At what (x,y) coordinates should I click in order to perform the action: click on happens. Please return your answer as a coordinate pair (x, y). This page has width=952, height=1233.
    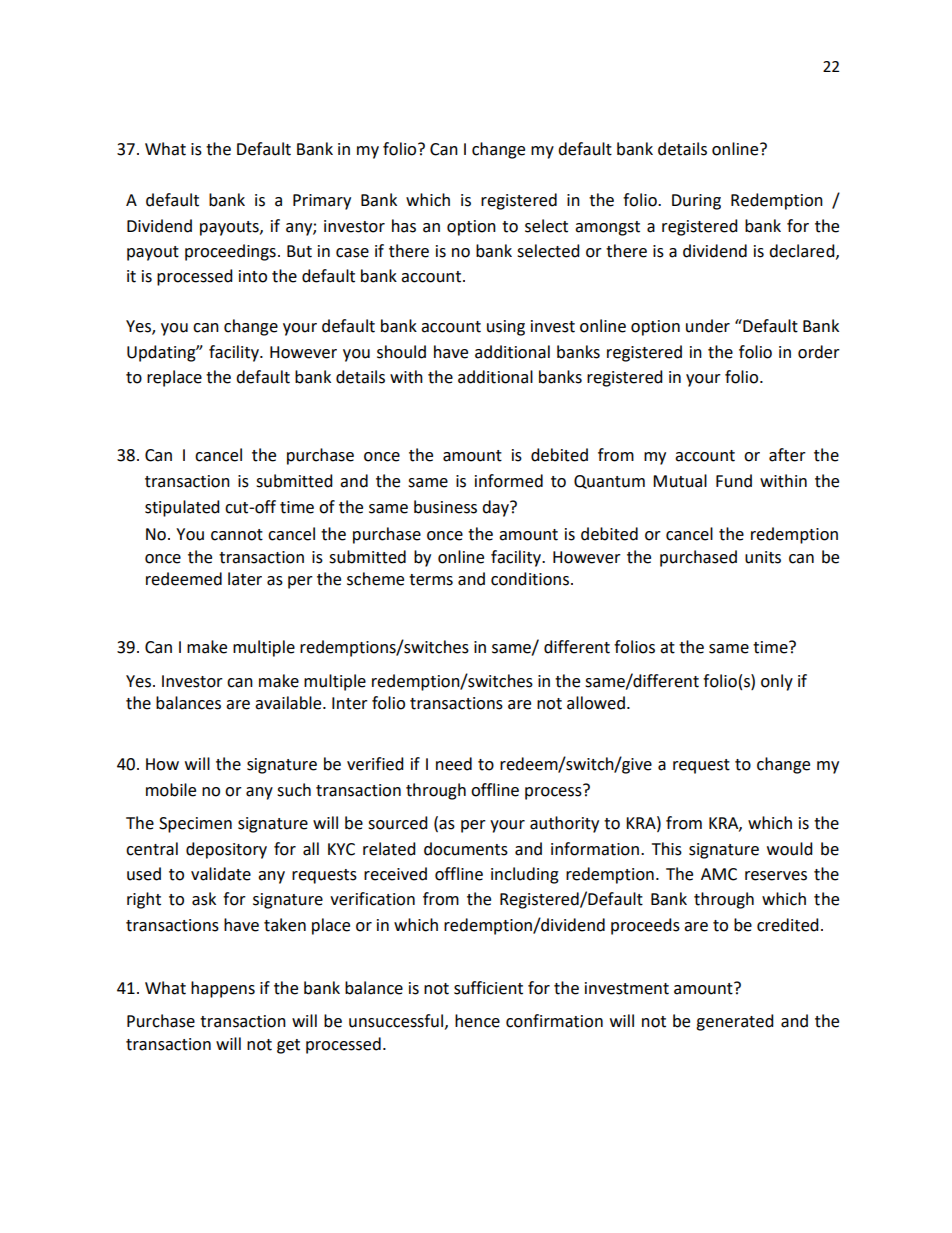
    Looking at the image, I should click on (223, 989).
